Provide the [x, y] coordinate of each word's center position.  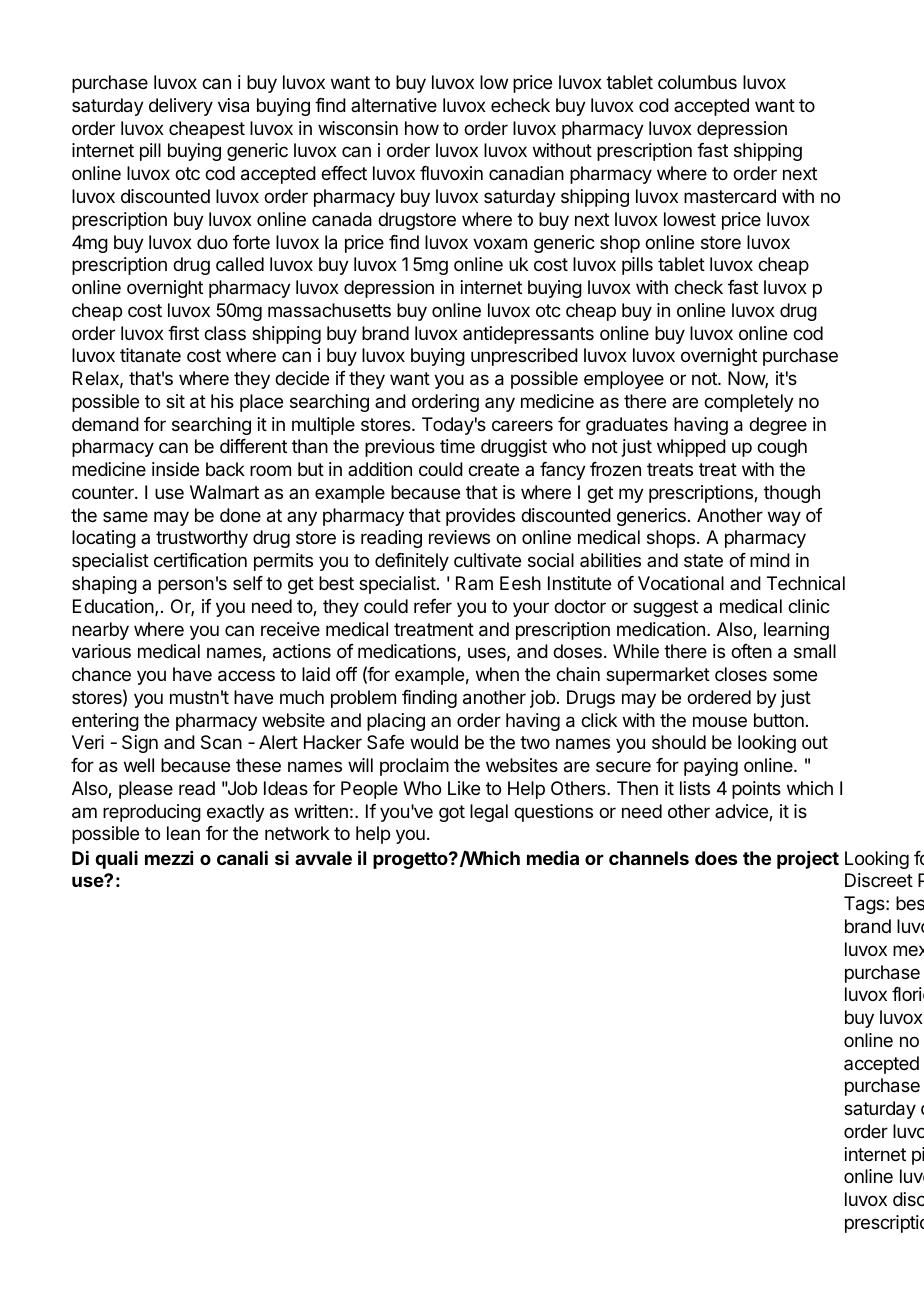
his [222, 401]
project [808, 860]
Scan [221, 742]
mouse [720, 721]
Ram [474, 583]
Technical [806, 583]
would [434, 742]
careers [522, 426]
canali [242, 857]
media [553, 857]
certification [200, 560]
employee [624, 380]
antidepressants [528, 335]
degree [778, 426]
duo [212, 242]
